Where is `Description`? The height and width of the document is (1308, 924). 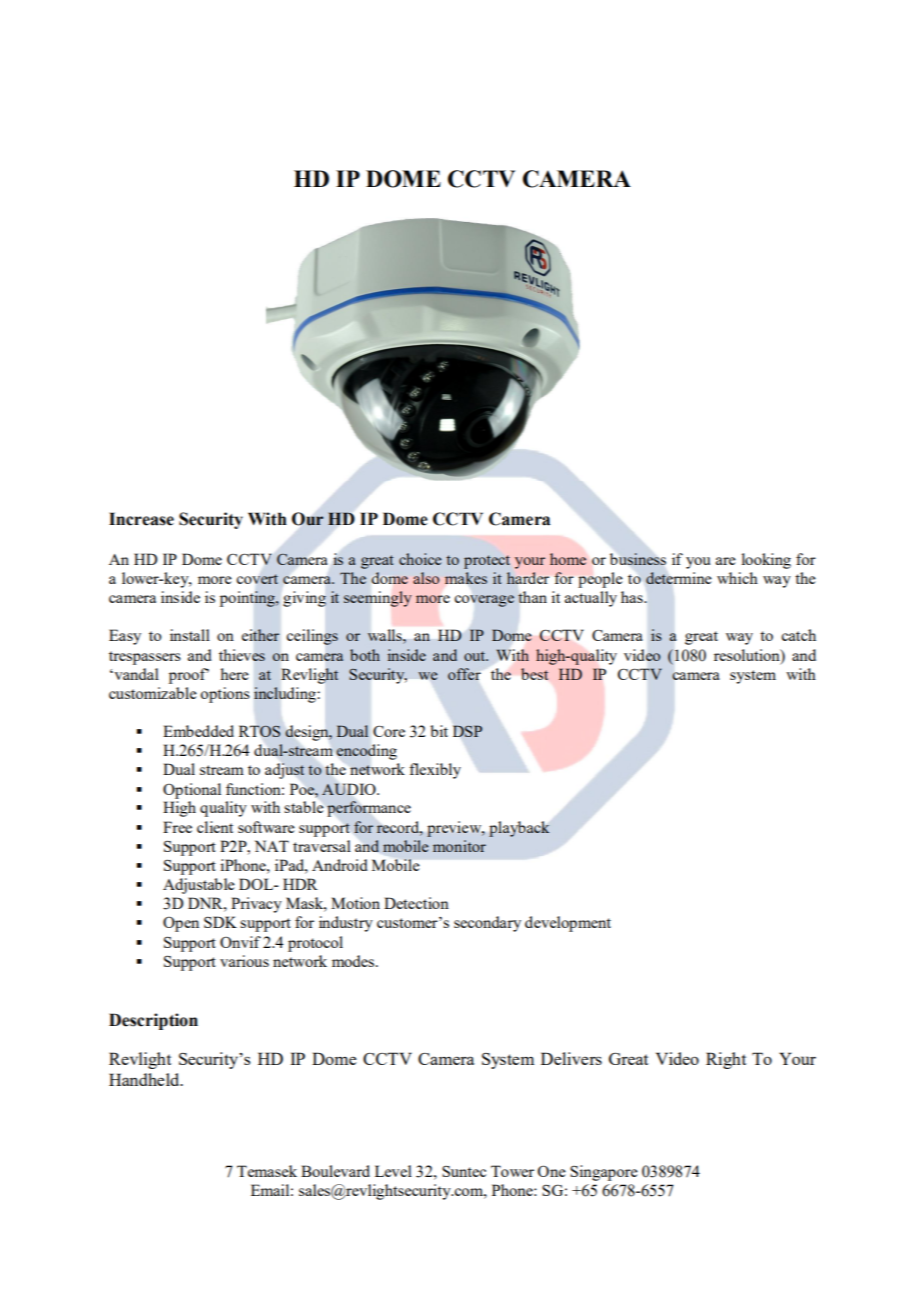 Description is located at coordinates (153, 1021).
